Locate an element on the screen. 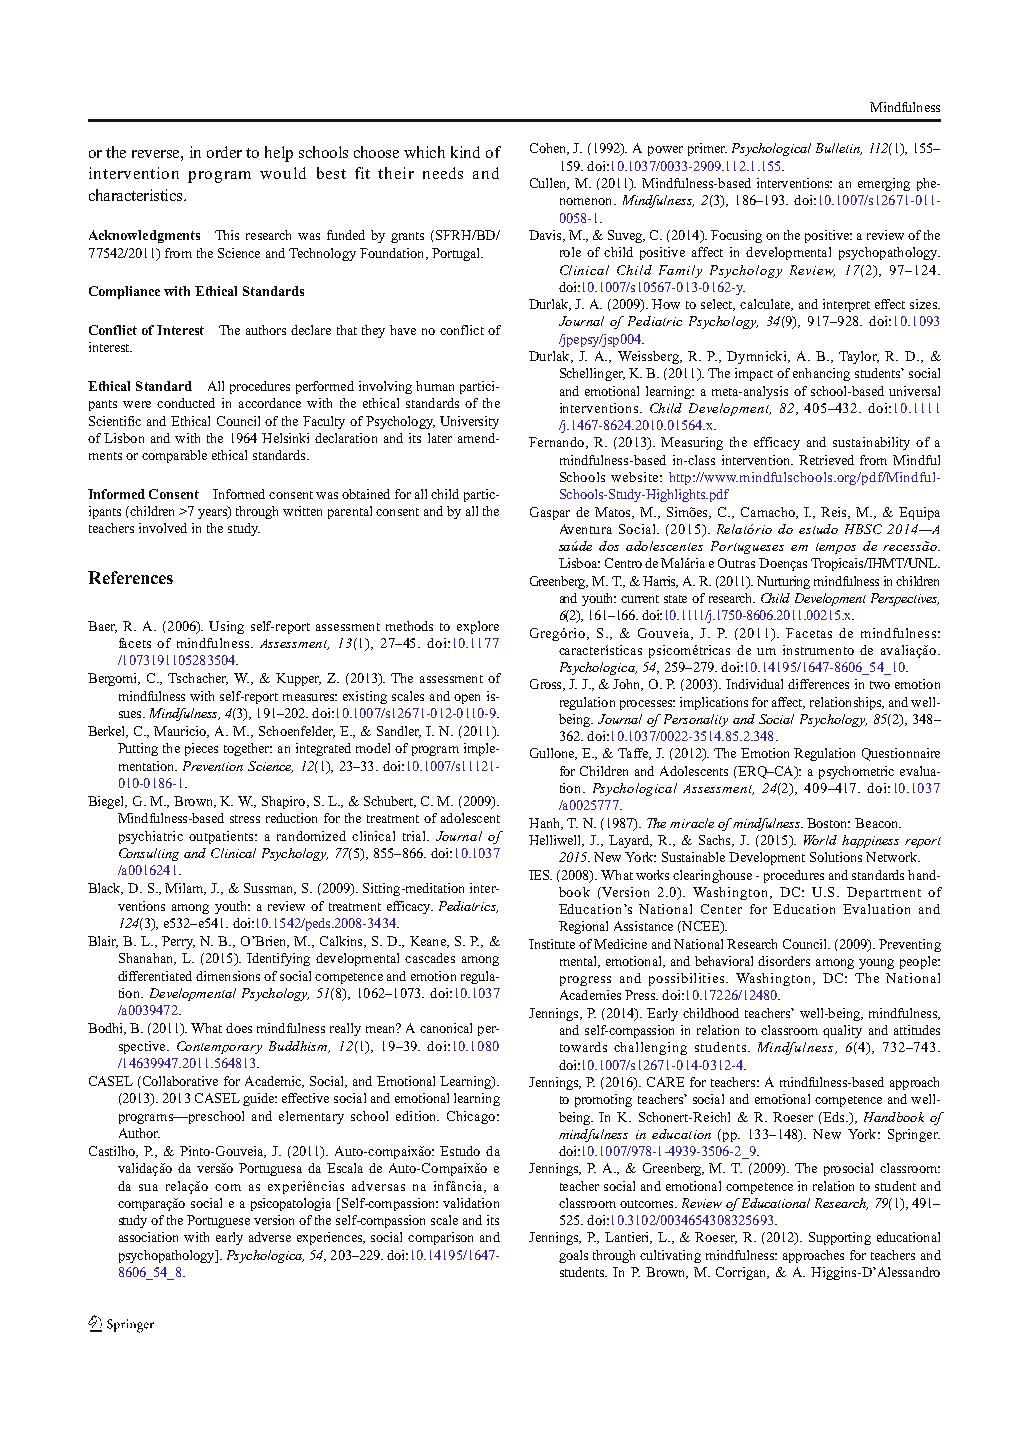  Cullen is located at coordinates (549, 184).
